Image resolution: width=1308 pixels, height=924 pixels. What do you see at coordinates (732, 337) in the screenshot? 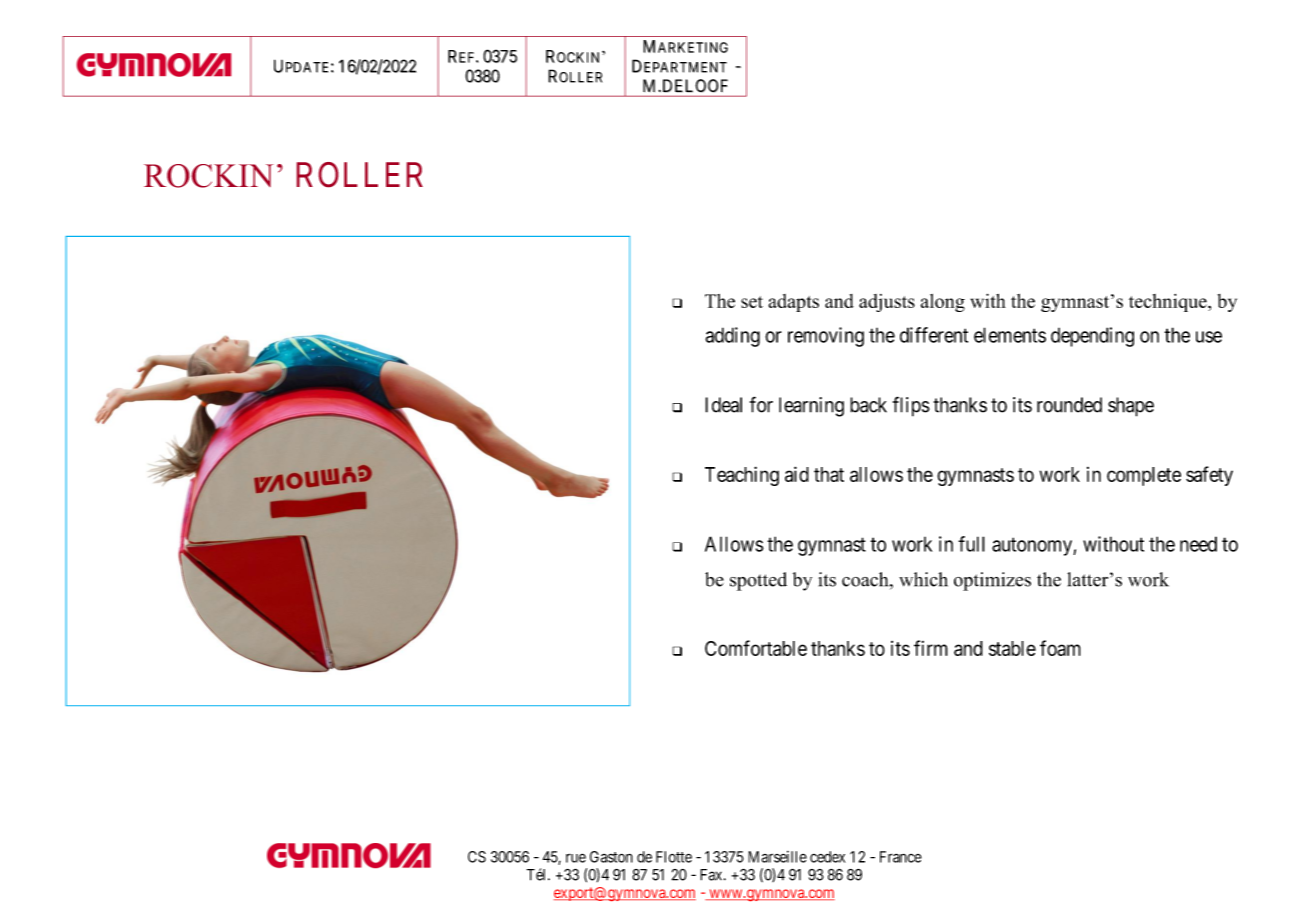
I see `adding` at bounding box center [732, 337].
